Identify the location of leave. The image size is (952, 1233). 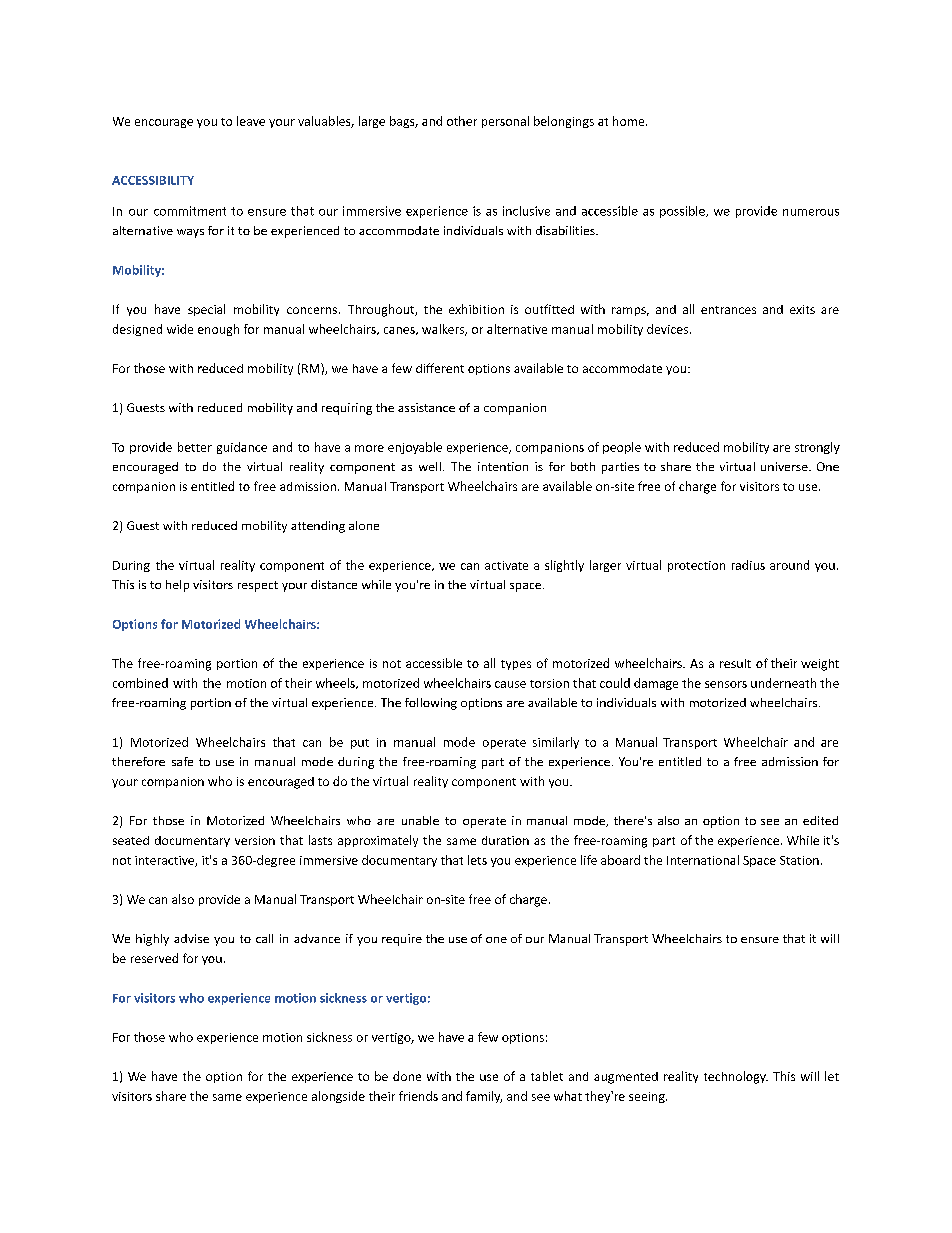
(251, 121).
